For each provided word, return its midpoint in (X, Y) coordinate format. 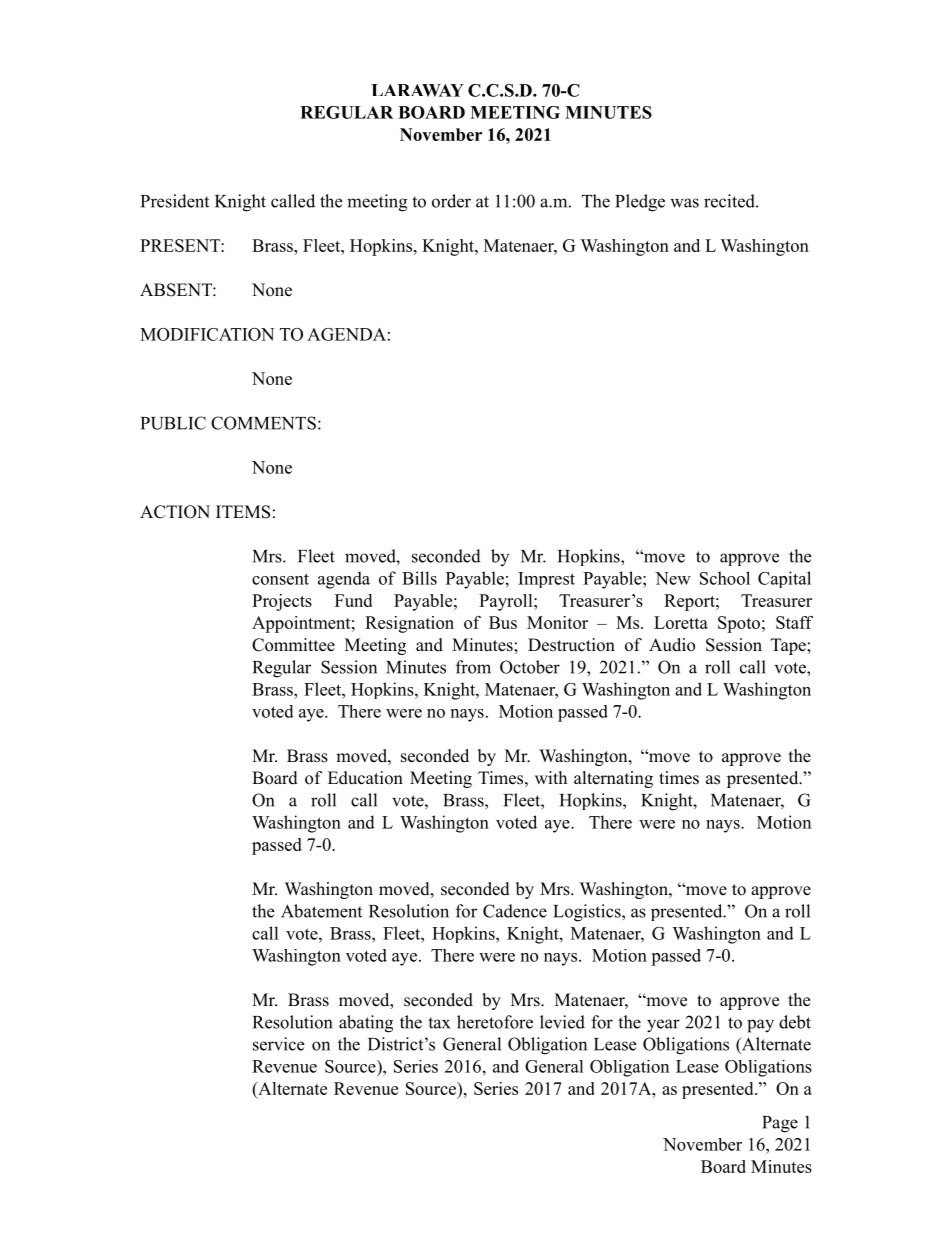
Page (780, 1124)
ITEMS (243, 512)
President (175, 201)
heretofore (495, 1022)
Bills (419, 578)
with (551, 777)
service (278, 1044)
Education (365, 778)
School (725, 578)
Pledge (640, 203)
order (451, 201)
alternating (613, 779)
